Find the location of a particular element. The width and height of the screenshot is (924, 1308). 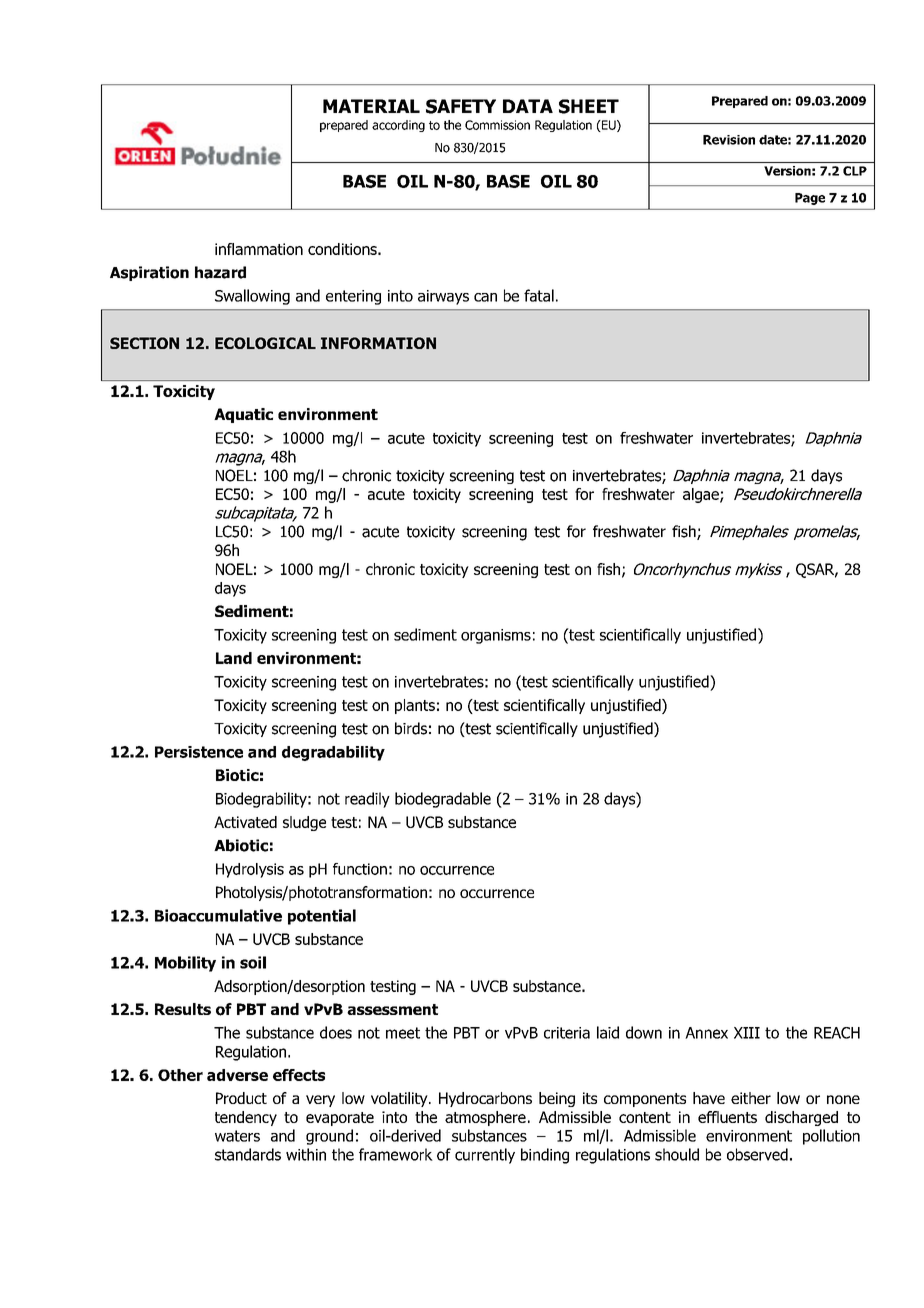

Land is located at coordinates (234, 658).
